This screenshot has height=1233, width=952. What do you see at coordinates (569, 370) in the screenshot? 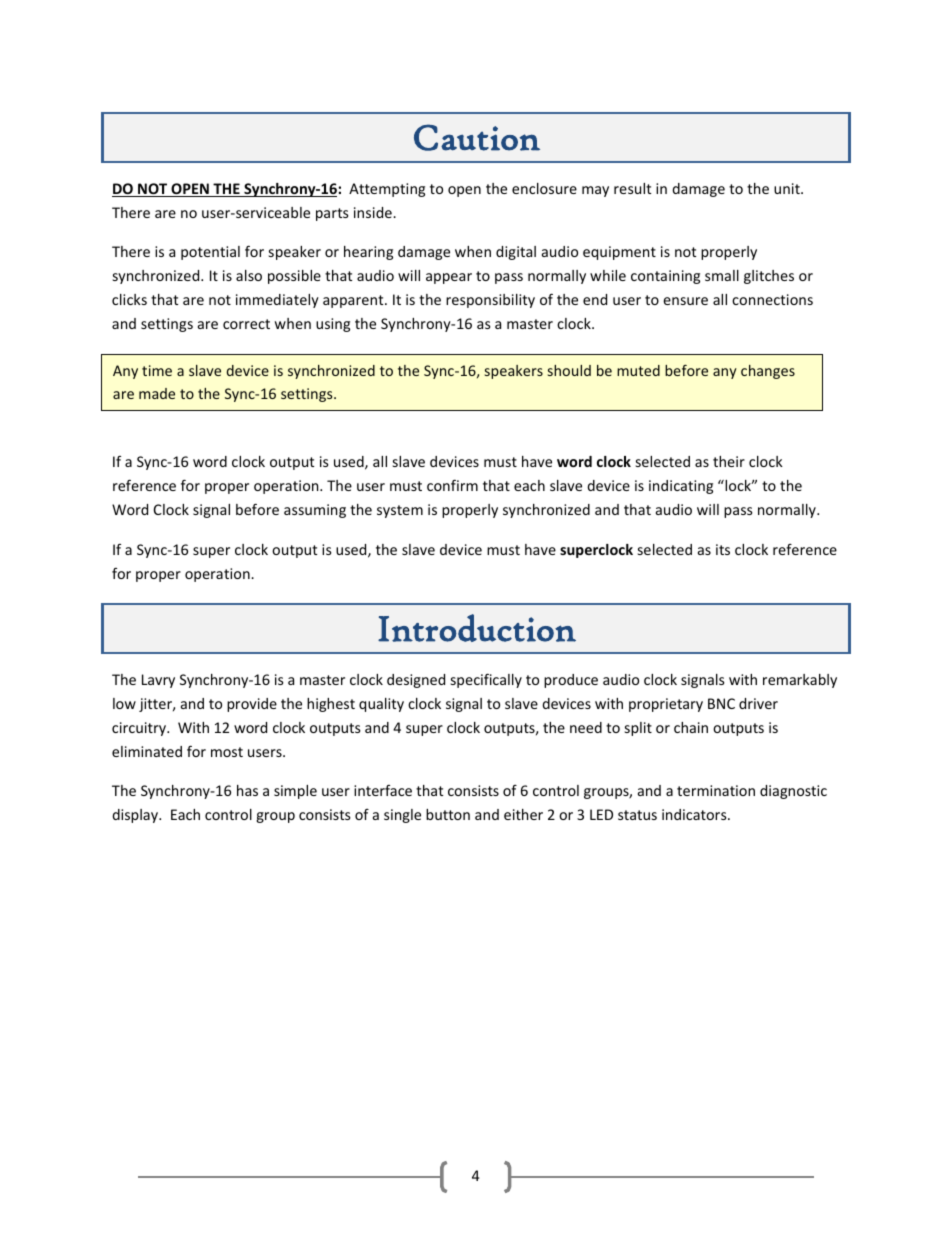
I see `should` at bounding box center [569, 370].
